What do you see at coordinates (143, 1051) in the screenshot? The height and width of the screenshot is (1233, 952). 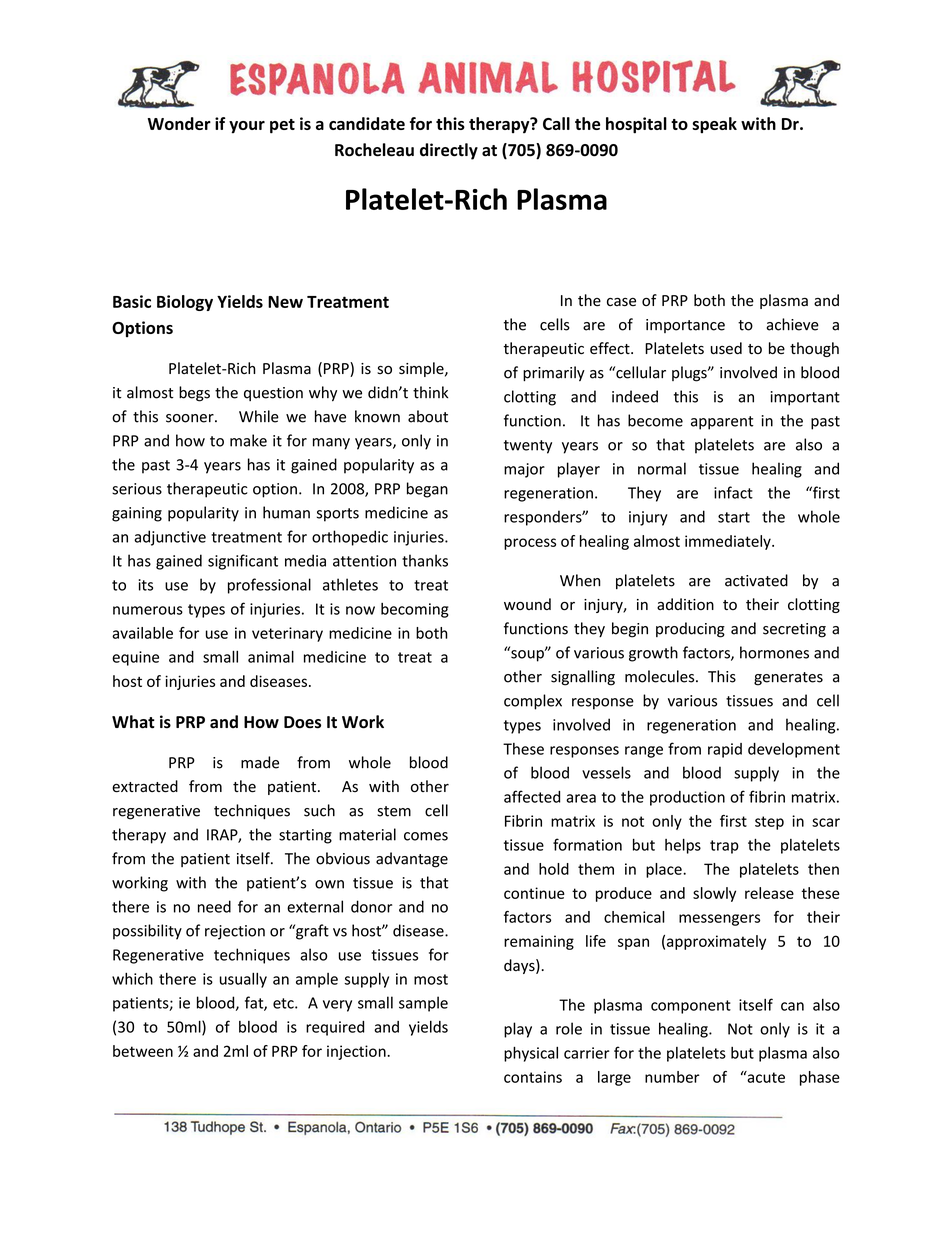 I see `between` at bounding box center [143, 1051].
